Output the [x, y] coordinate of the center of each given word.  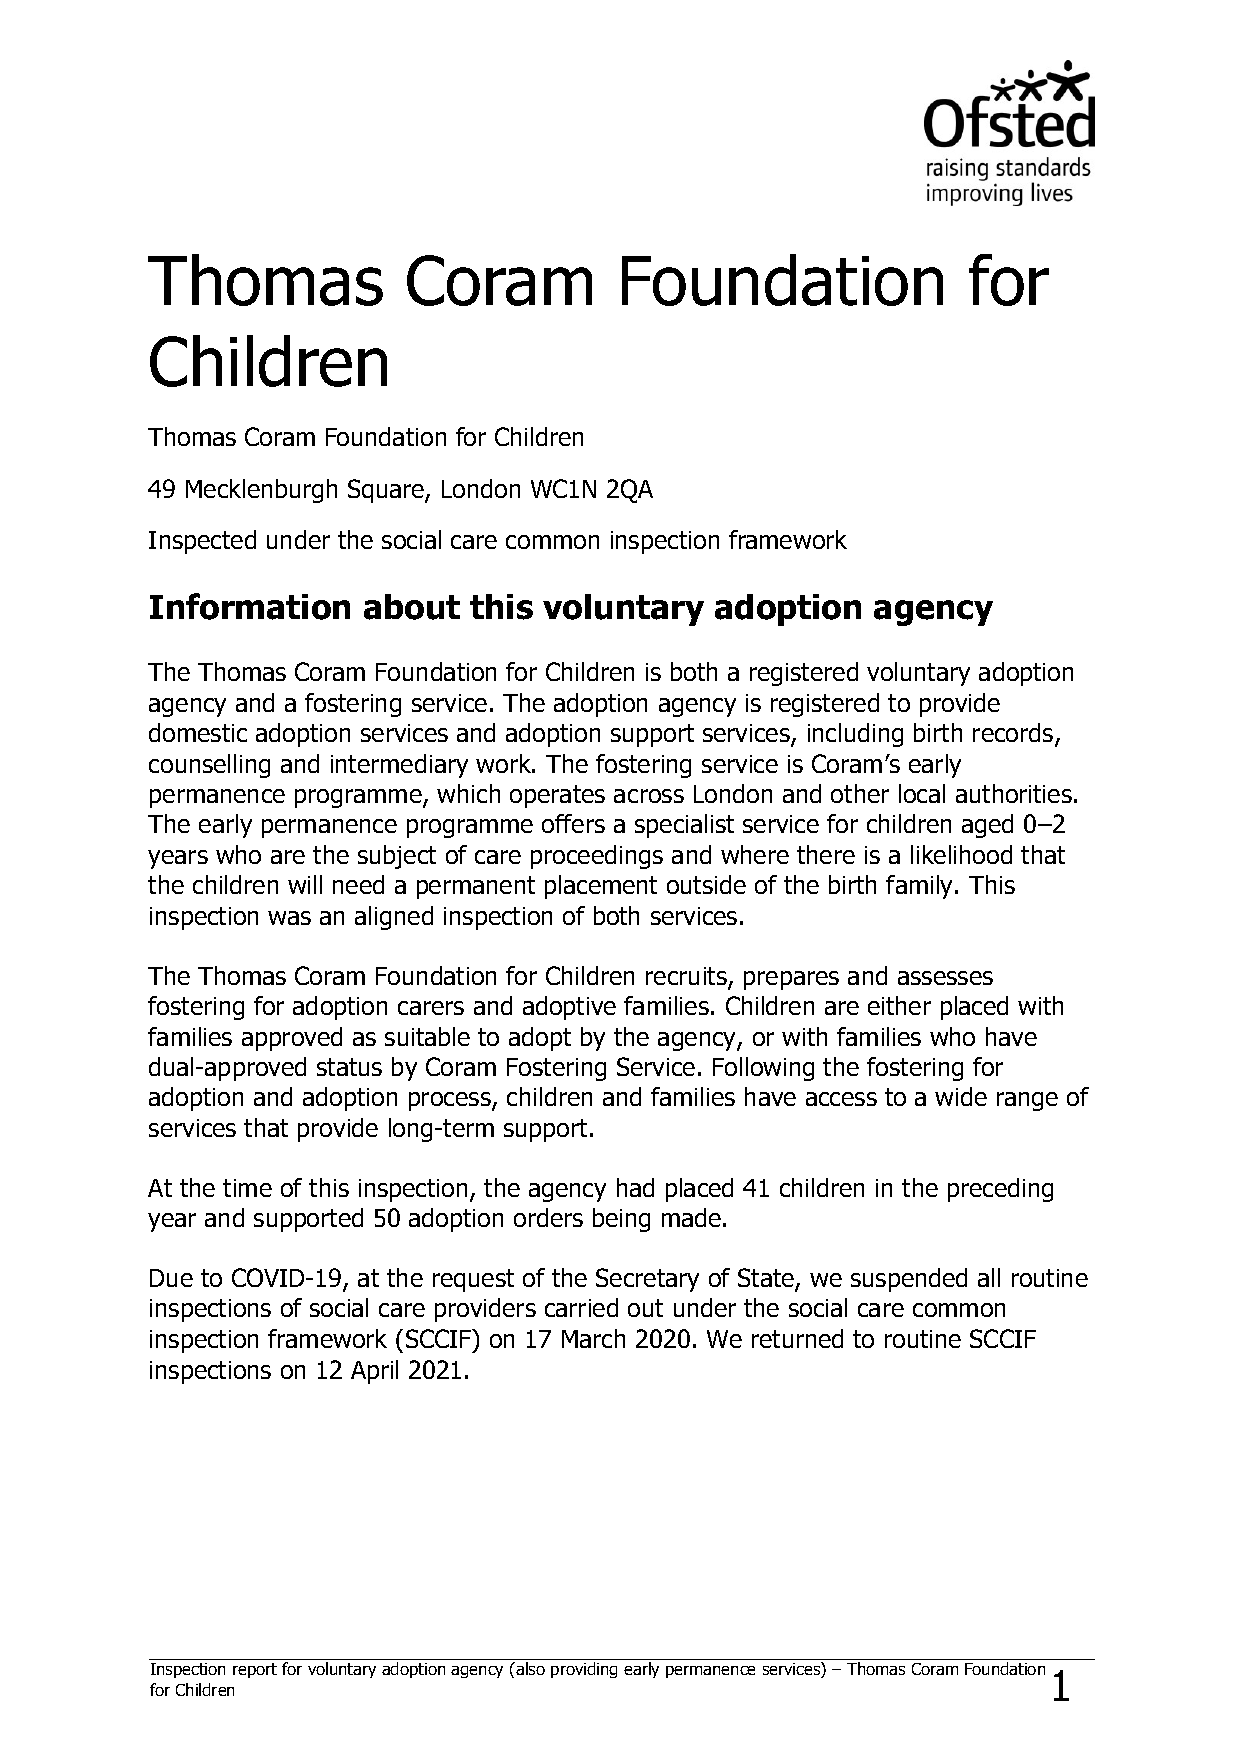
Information [250, 606]
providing [584, 1670]
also [529, 1668]
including [855, 735]
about [412, 607]
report [255, 1670]
